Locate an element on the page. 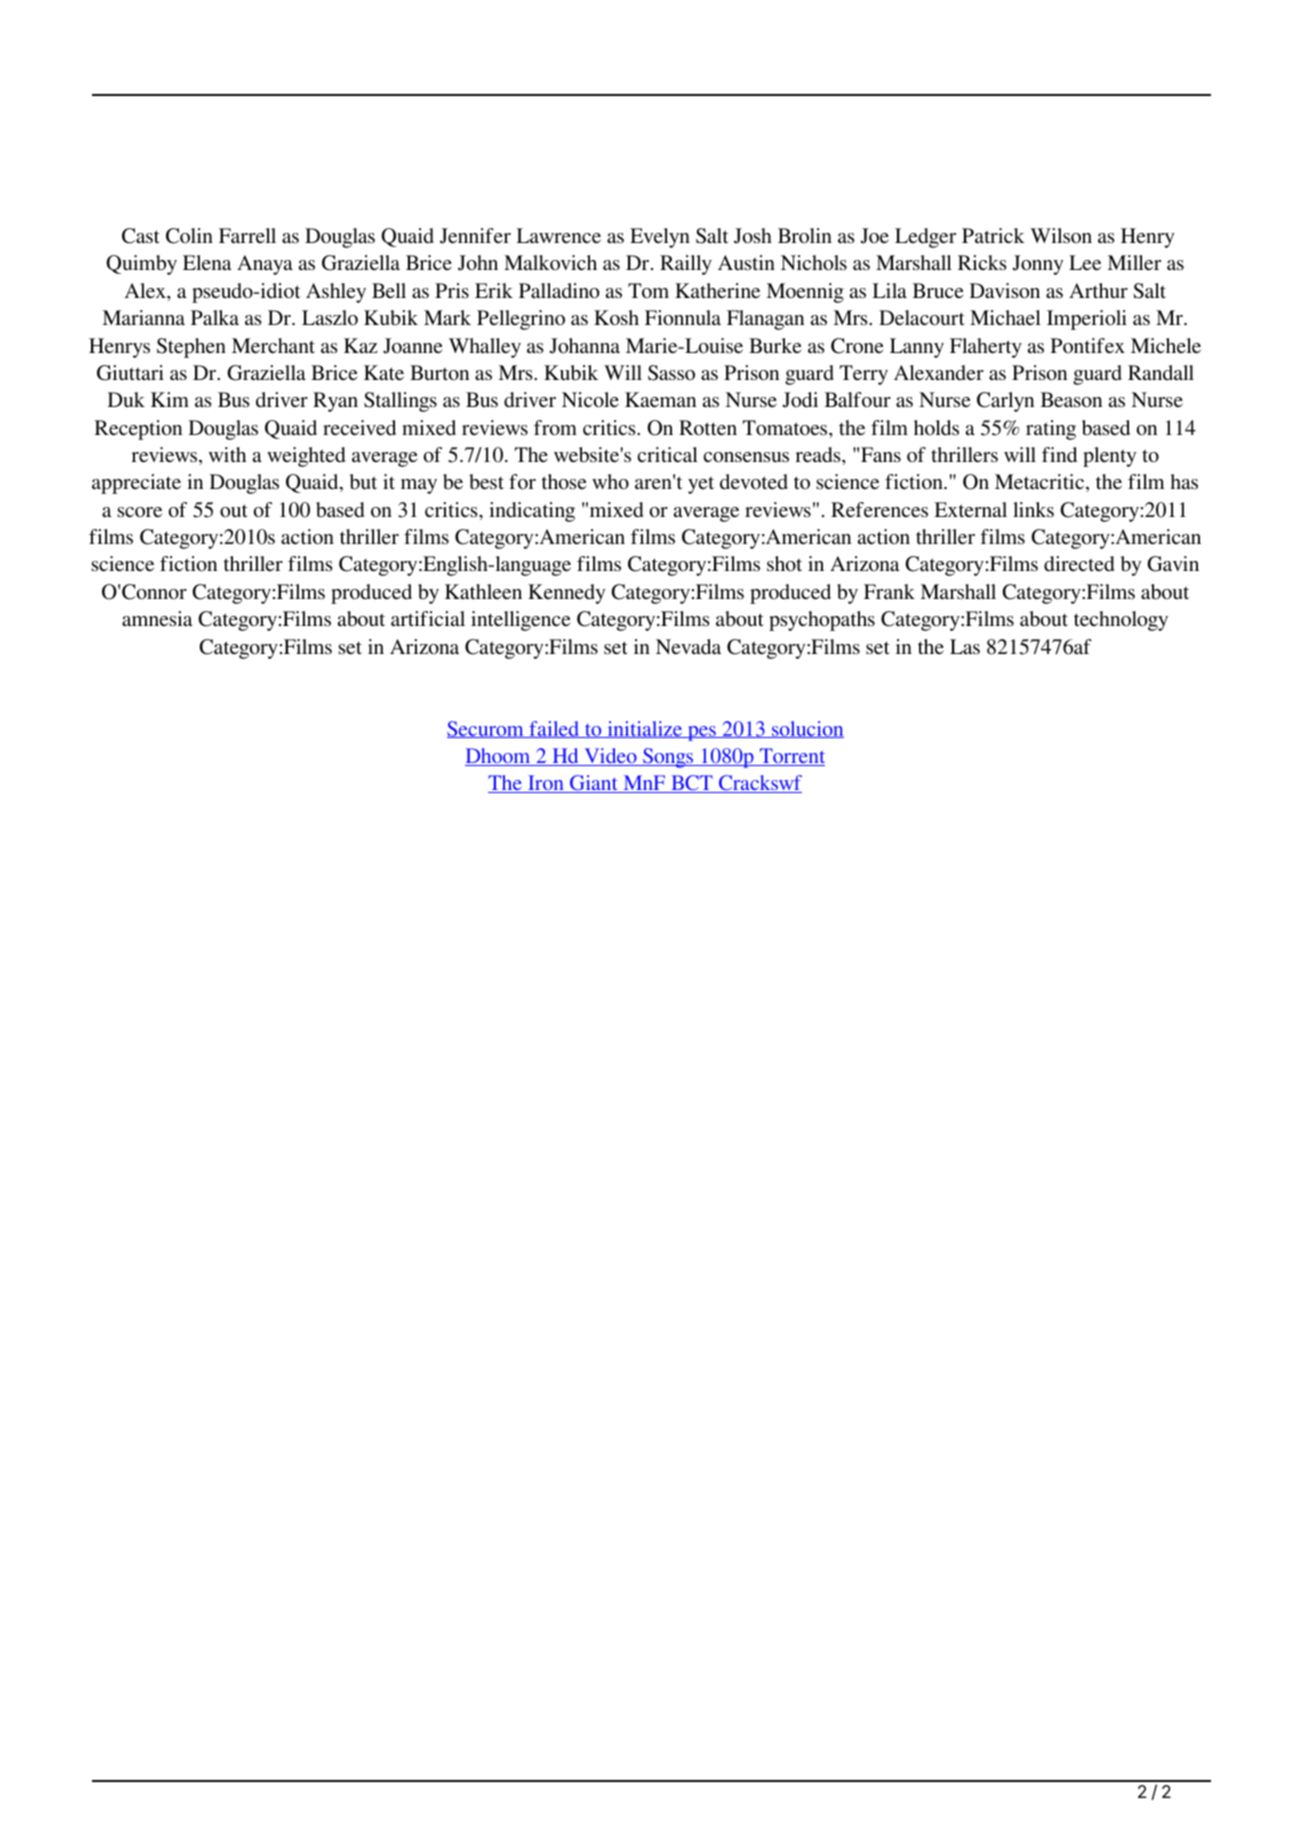  Sasso is located at coordinates (671, 373).
